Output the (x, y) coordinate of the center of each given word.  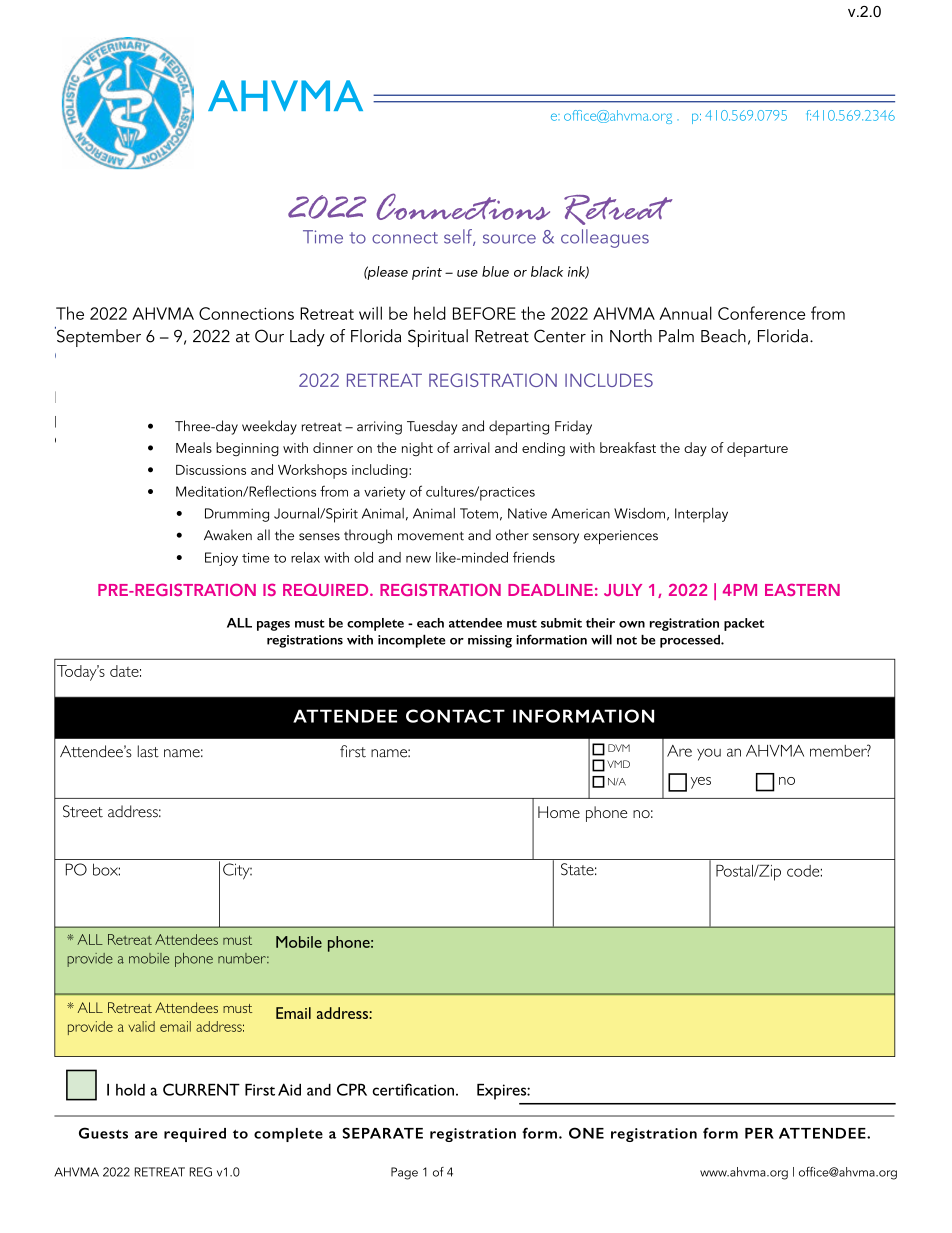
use (467, 273)
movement (431, 536)
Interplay (701, 515)
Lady (307, 338)
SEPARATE (382, 1133)
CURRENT (201, 1089)
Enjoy (221, 559)
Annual (685, 313)
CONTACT (455, 716)
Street (83, 811)
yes (701, 783)
